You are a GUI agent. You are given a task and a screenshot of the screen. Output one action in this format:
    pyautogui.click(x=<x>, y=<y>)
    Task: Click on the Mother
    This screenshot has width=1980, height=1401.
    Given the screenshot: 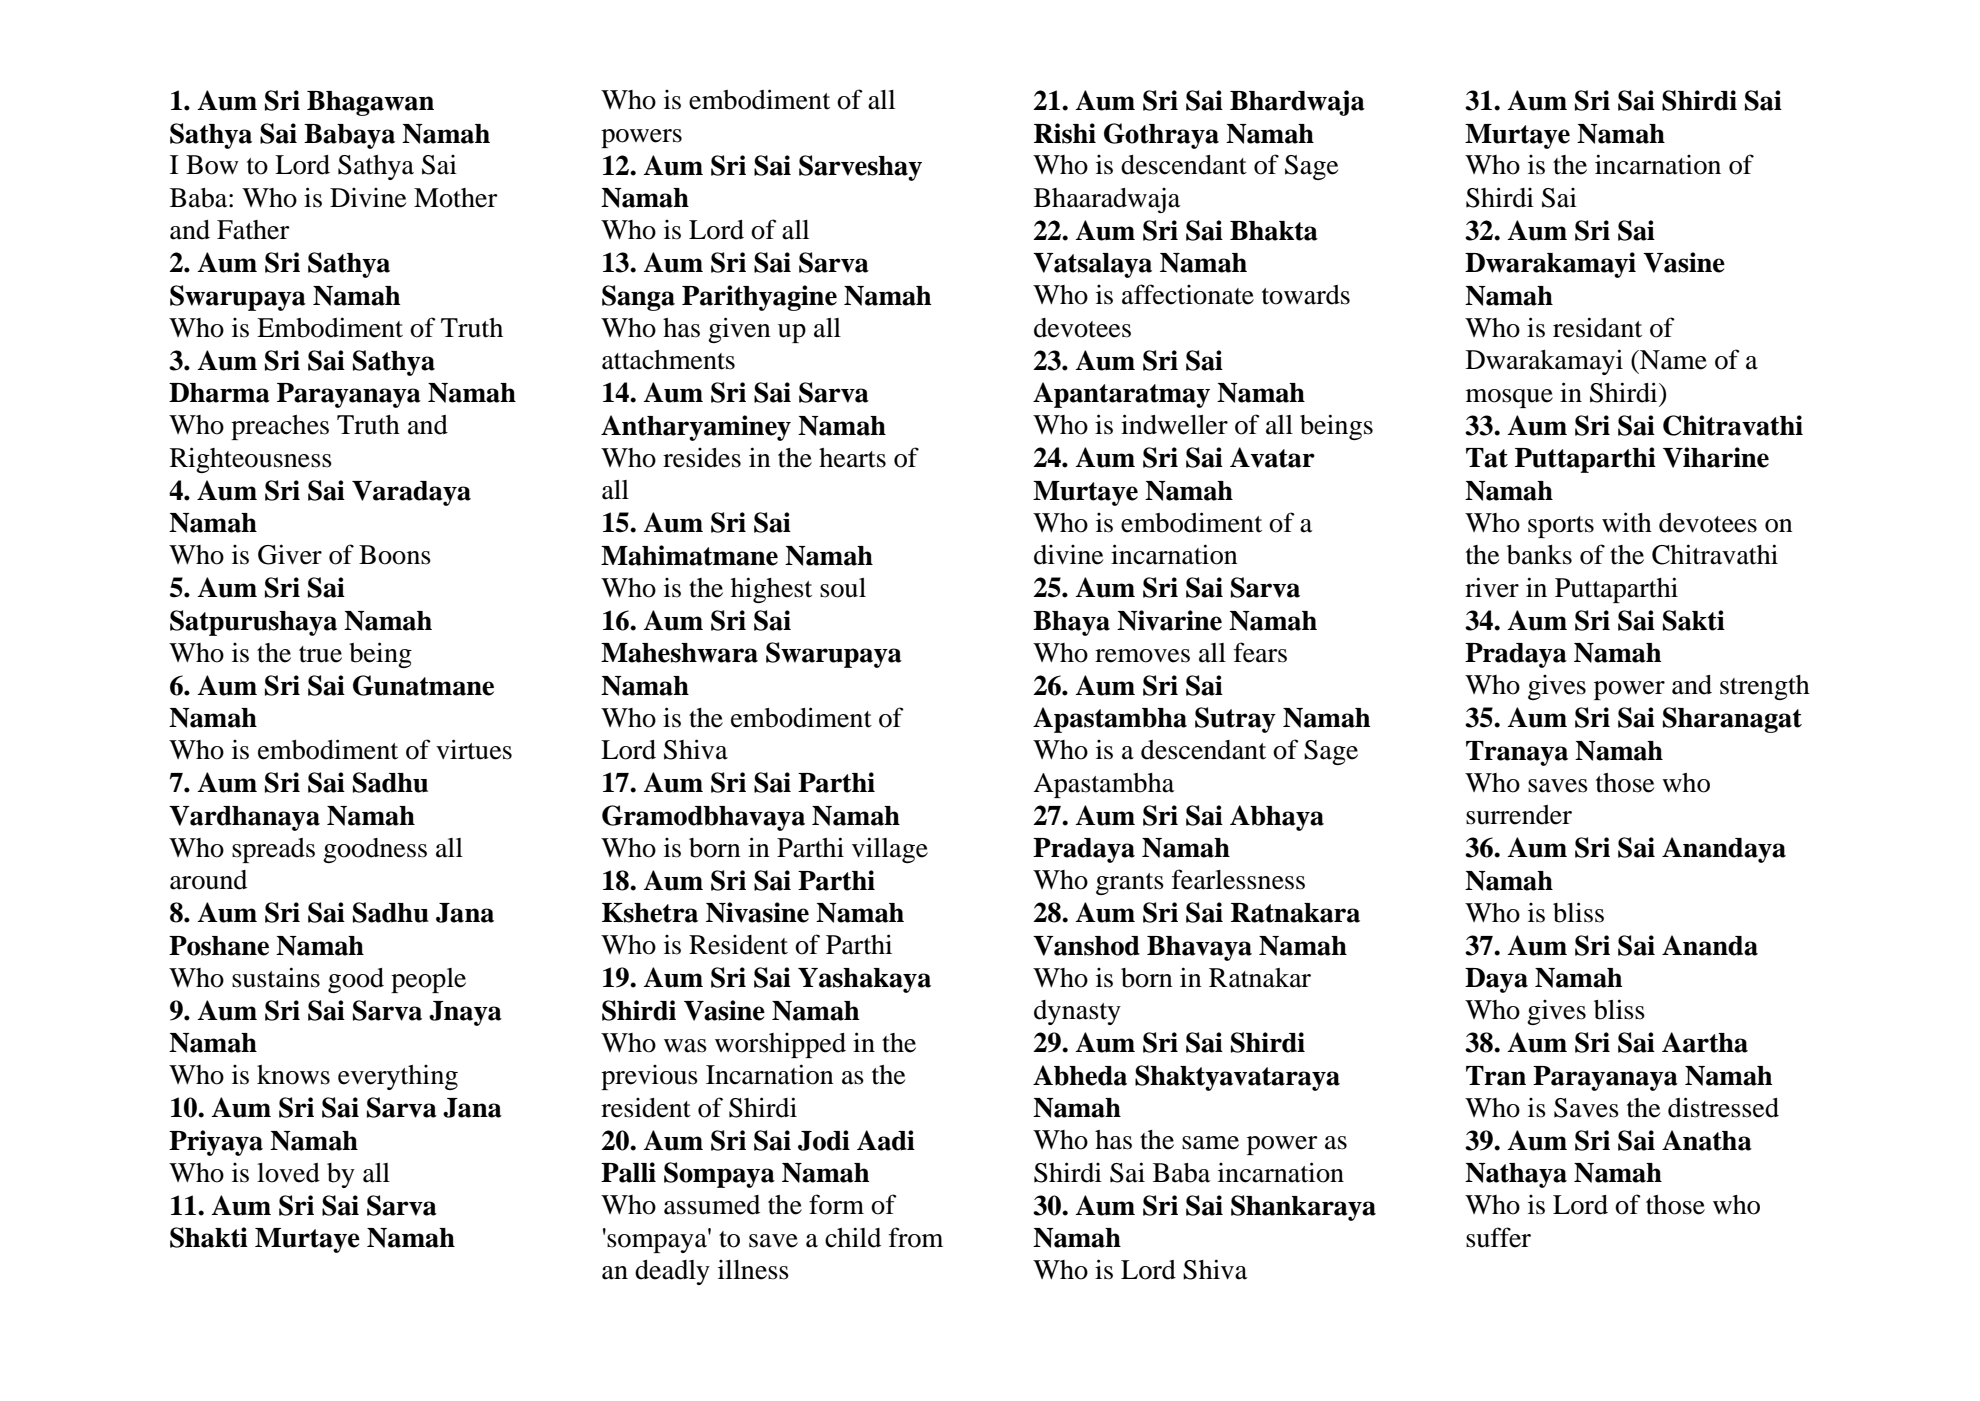 What is the action you would take?
    pyautogui.click(x=456, y=198)
